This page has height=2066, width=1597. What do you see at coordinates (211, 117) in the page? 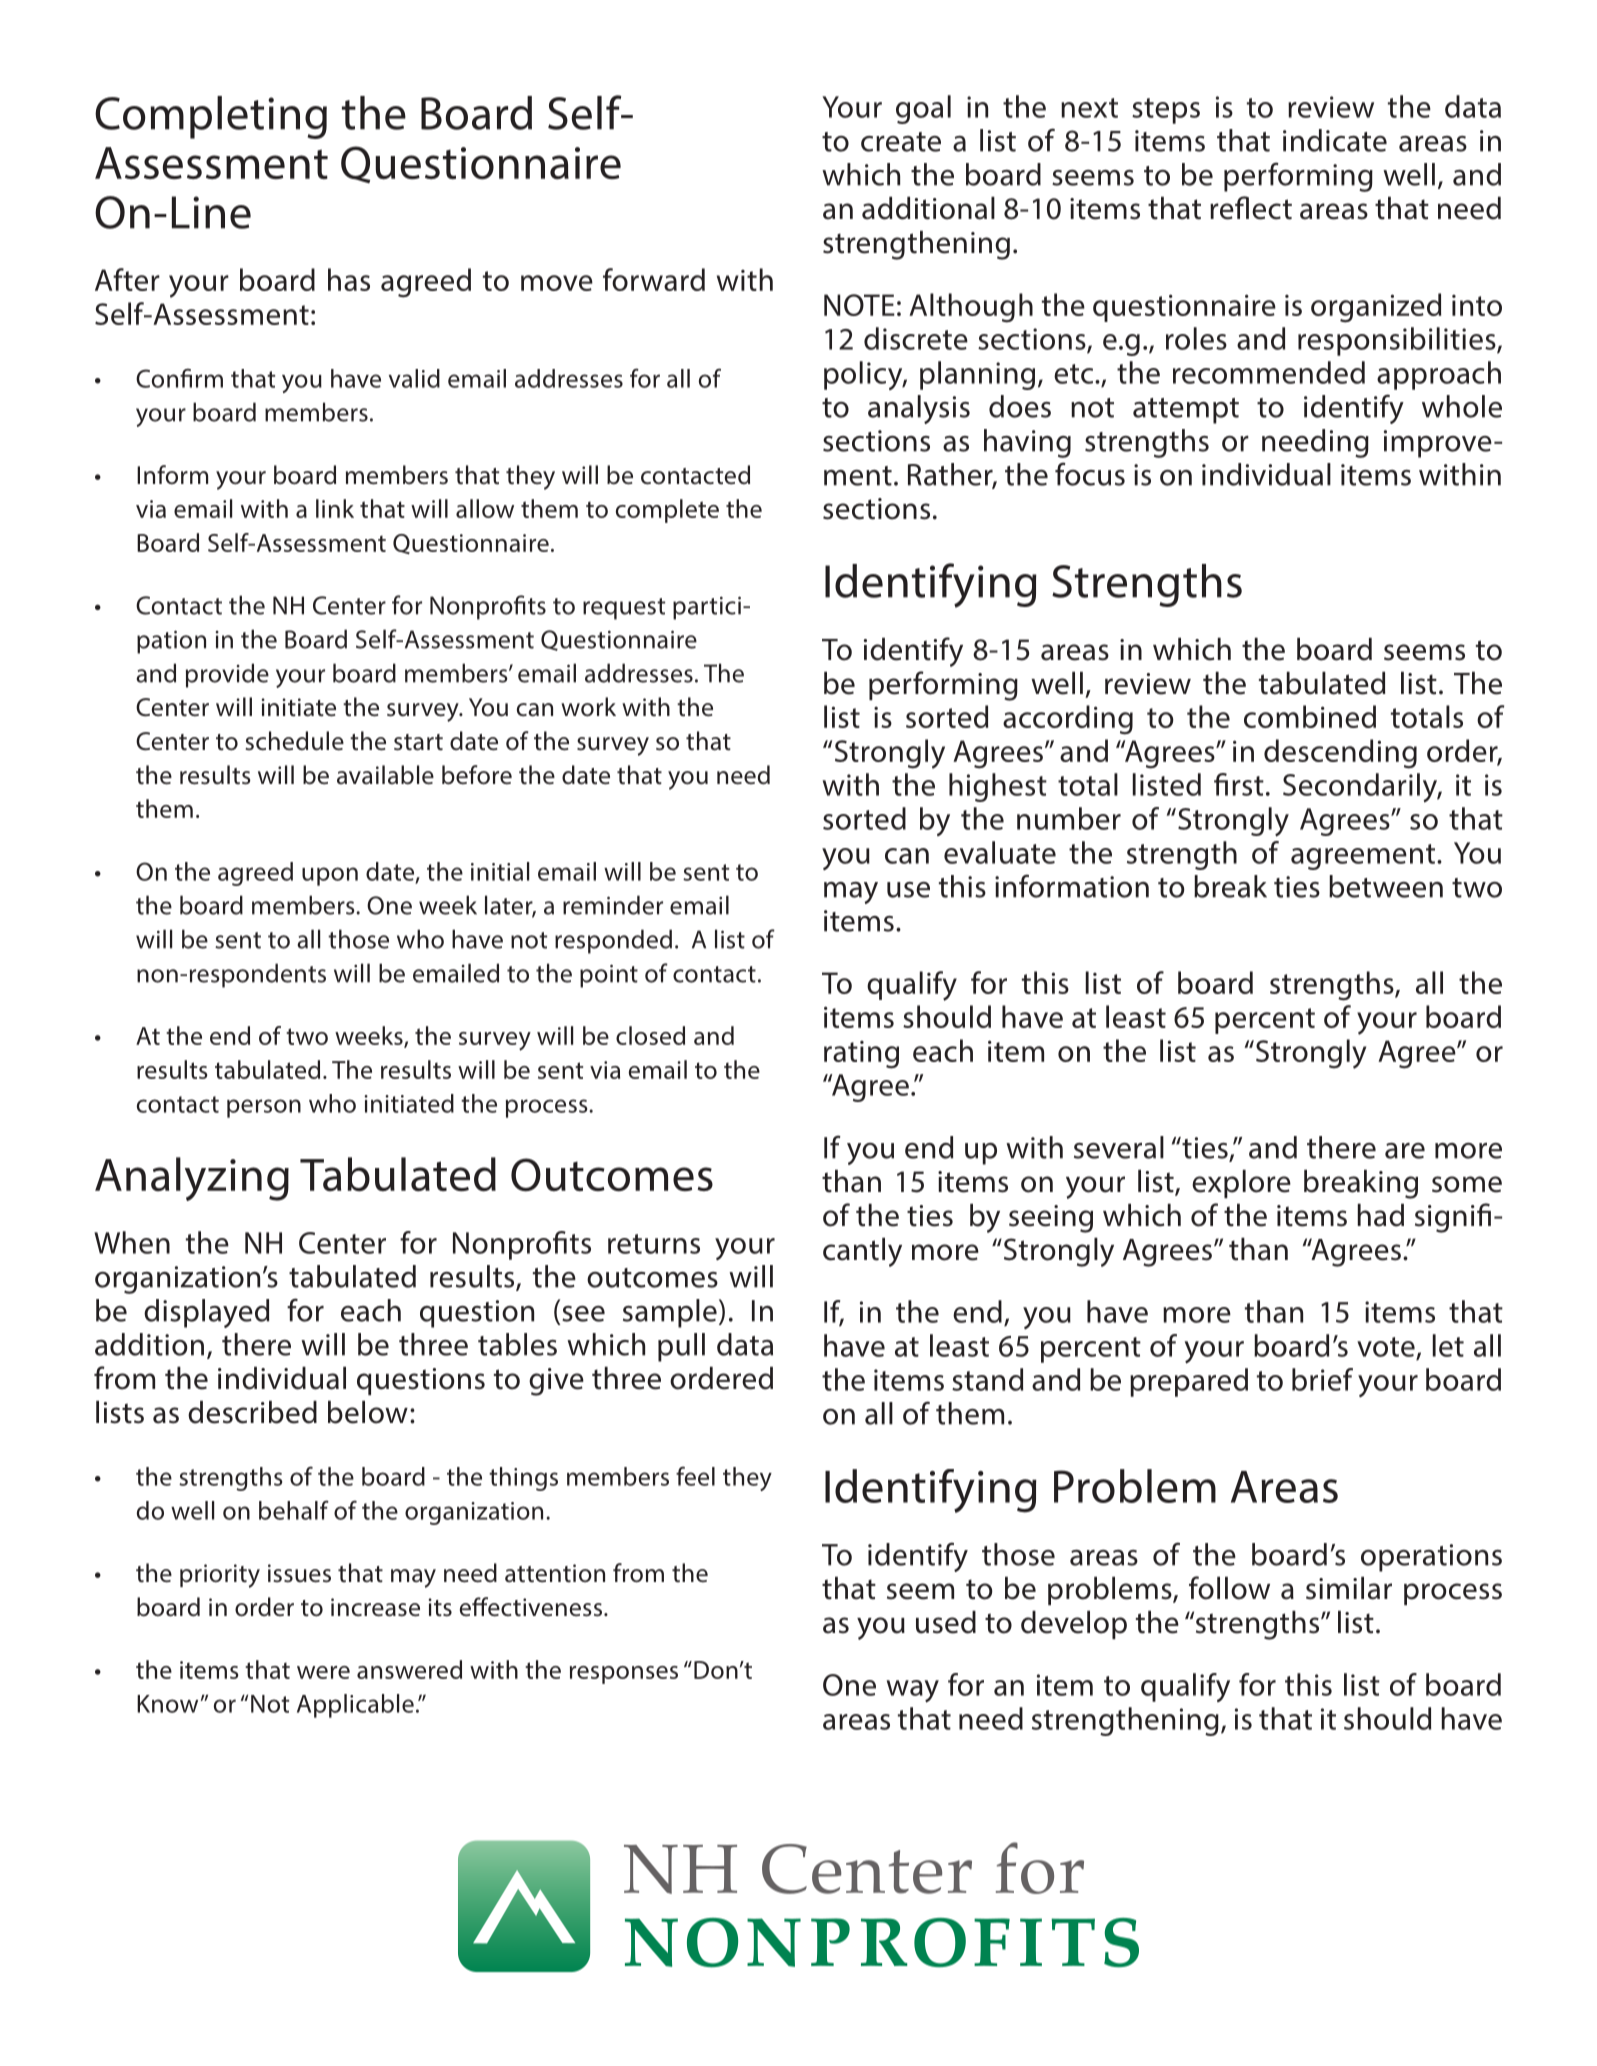
I see `Completing` at bounding box center [211, 117].
